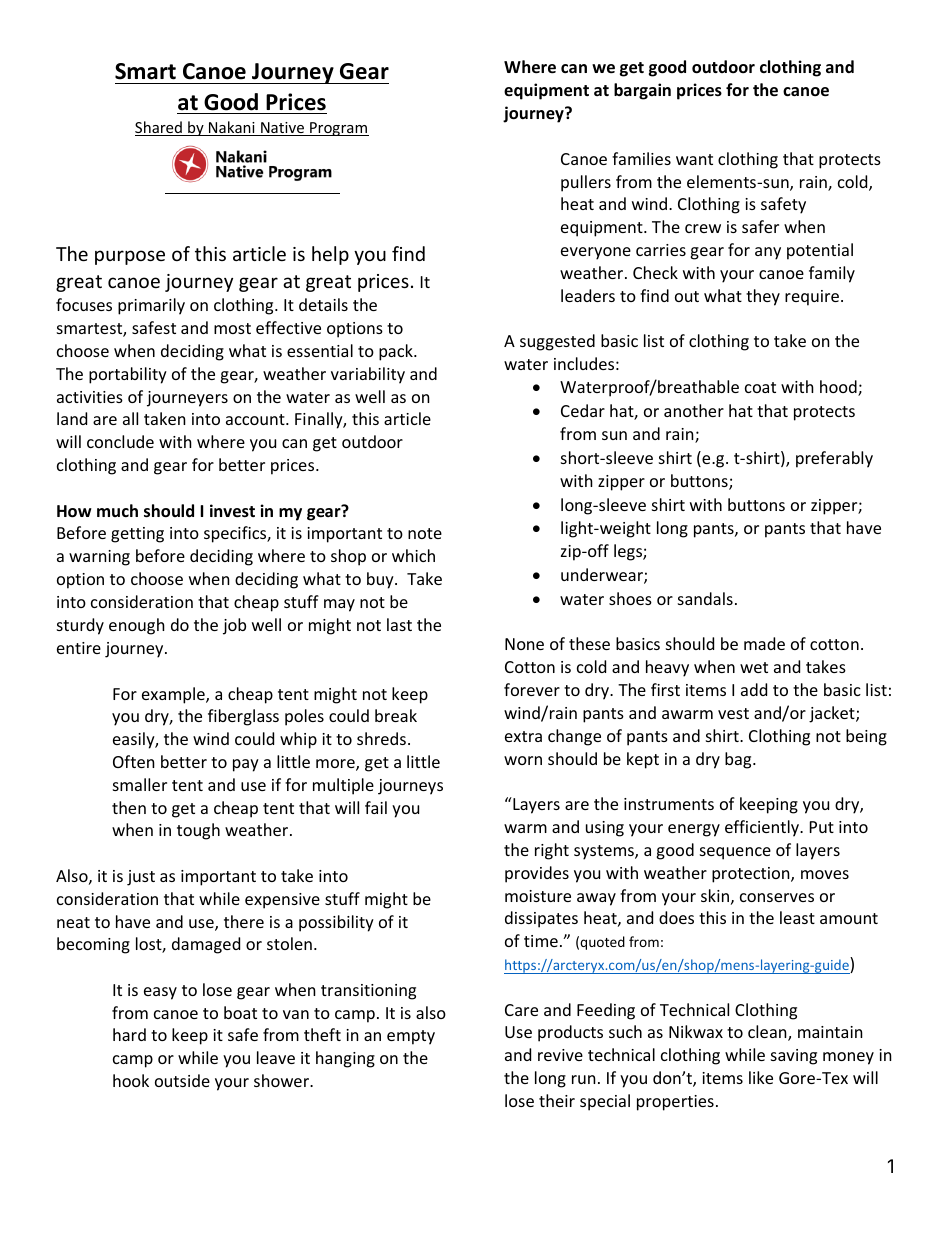 Image resolution: width=952 pixels, height=1233 pixels. I want to click on worn, so click(523, 760).
